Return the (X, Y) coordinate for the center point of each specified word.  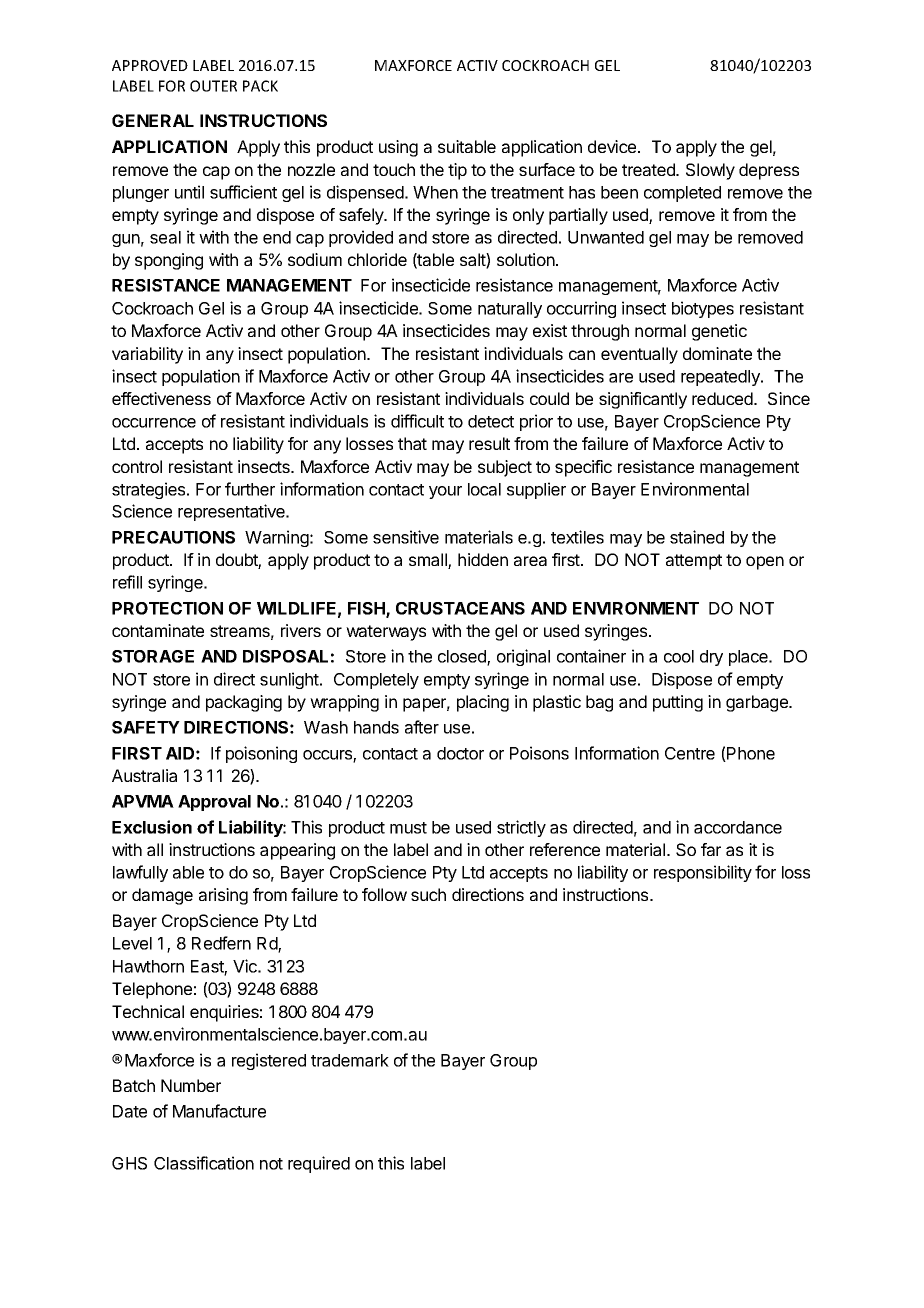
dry (711, 658)
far (711, 849)
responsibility (703, 873)
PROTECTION (167, 608)
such (428, 894)
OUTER (213, 86)
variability (147, 355)
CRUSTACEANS (460, 608)
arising (223, 896)
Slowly (710, 171)
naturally (510, 310)
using (398, 148)
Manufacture (219, 1111)
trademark (350, 1060)
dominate (717, 353)
